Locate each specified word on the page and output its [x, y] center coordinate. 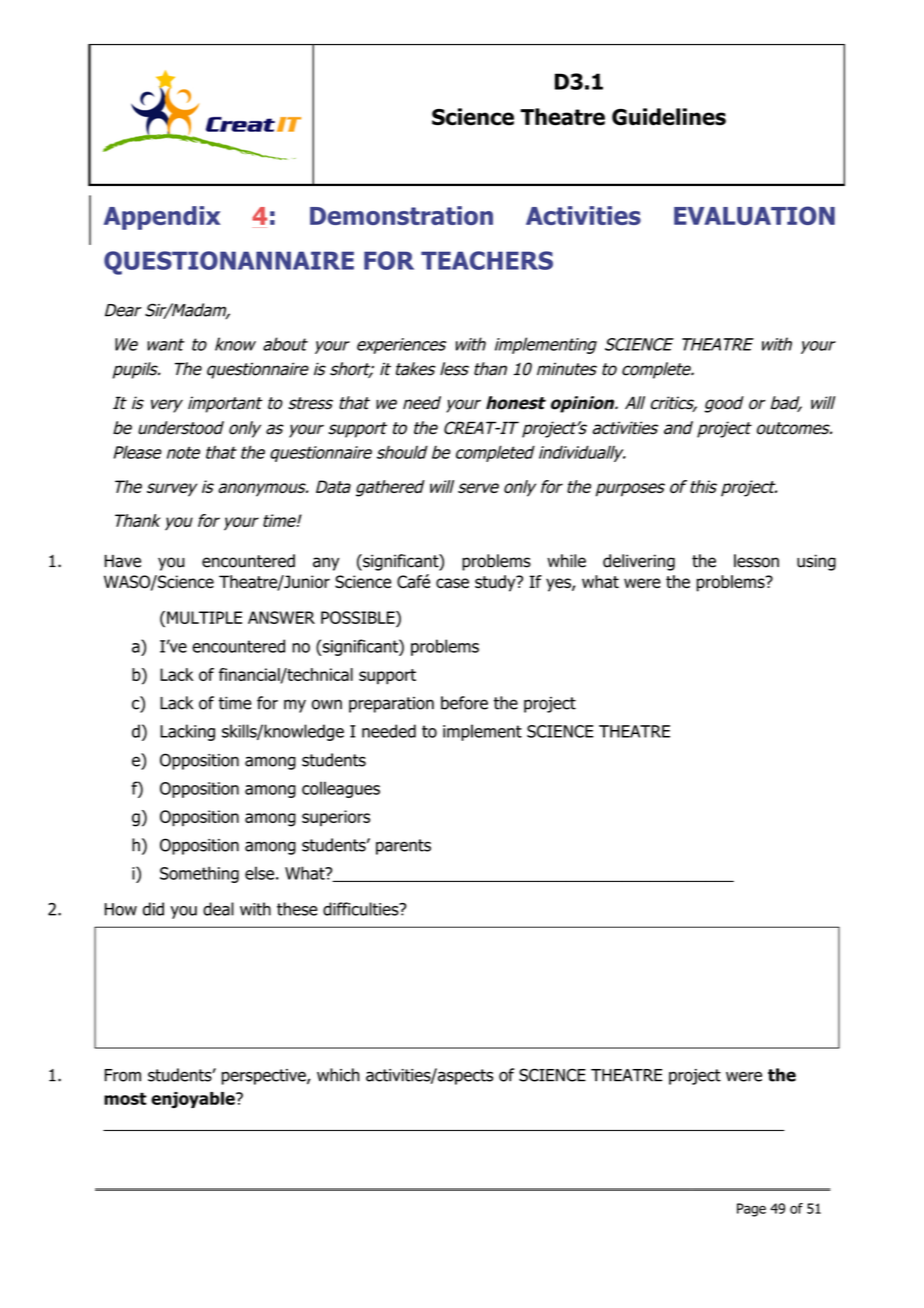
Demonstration [401, 215]
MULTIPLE [204, 617]
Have [123, 561]
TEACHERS [487, 260]
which [338, 1075]
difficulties [362, 909]
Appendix [162, 218]
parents [403, 847]
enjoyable [194, 1100]
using [816, 562]
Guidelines [669, 117]
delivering [639, 562]
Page [751, 1210]
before [464, 703]
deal [218, 909]
